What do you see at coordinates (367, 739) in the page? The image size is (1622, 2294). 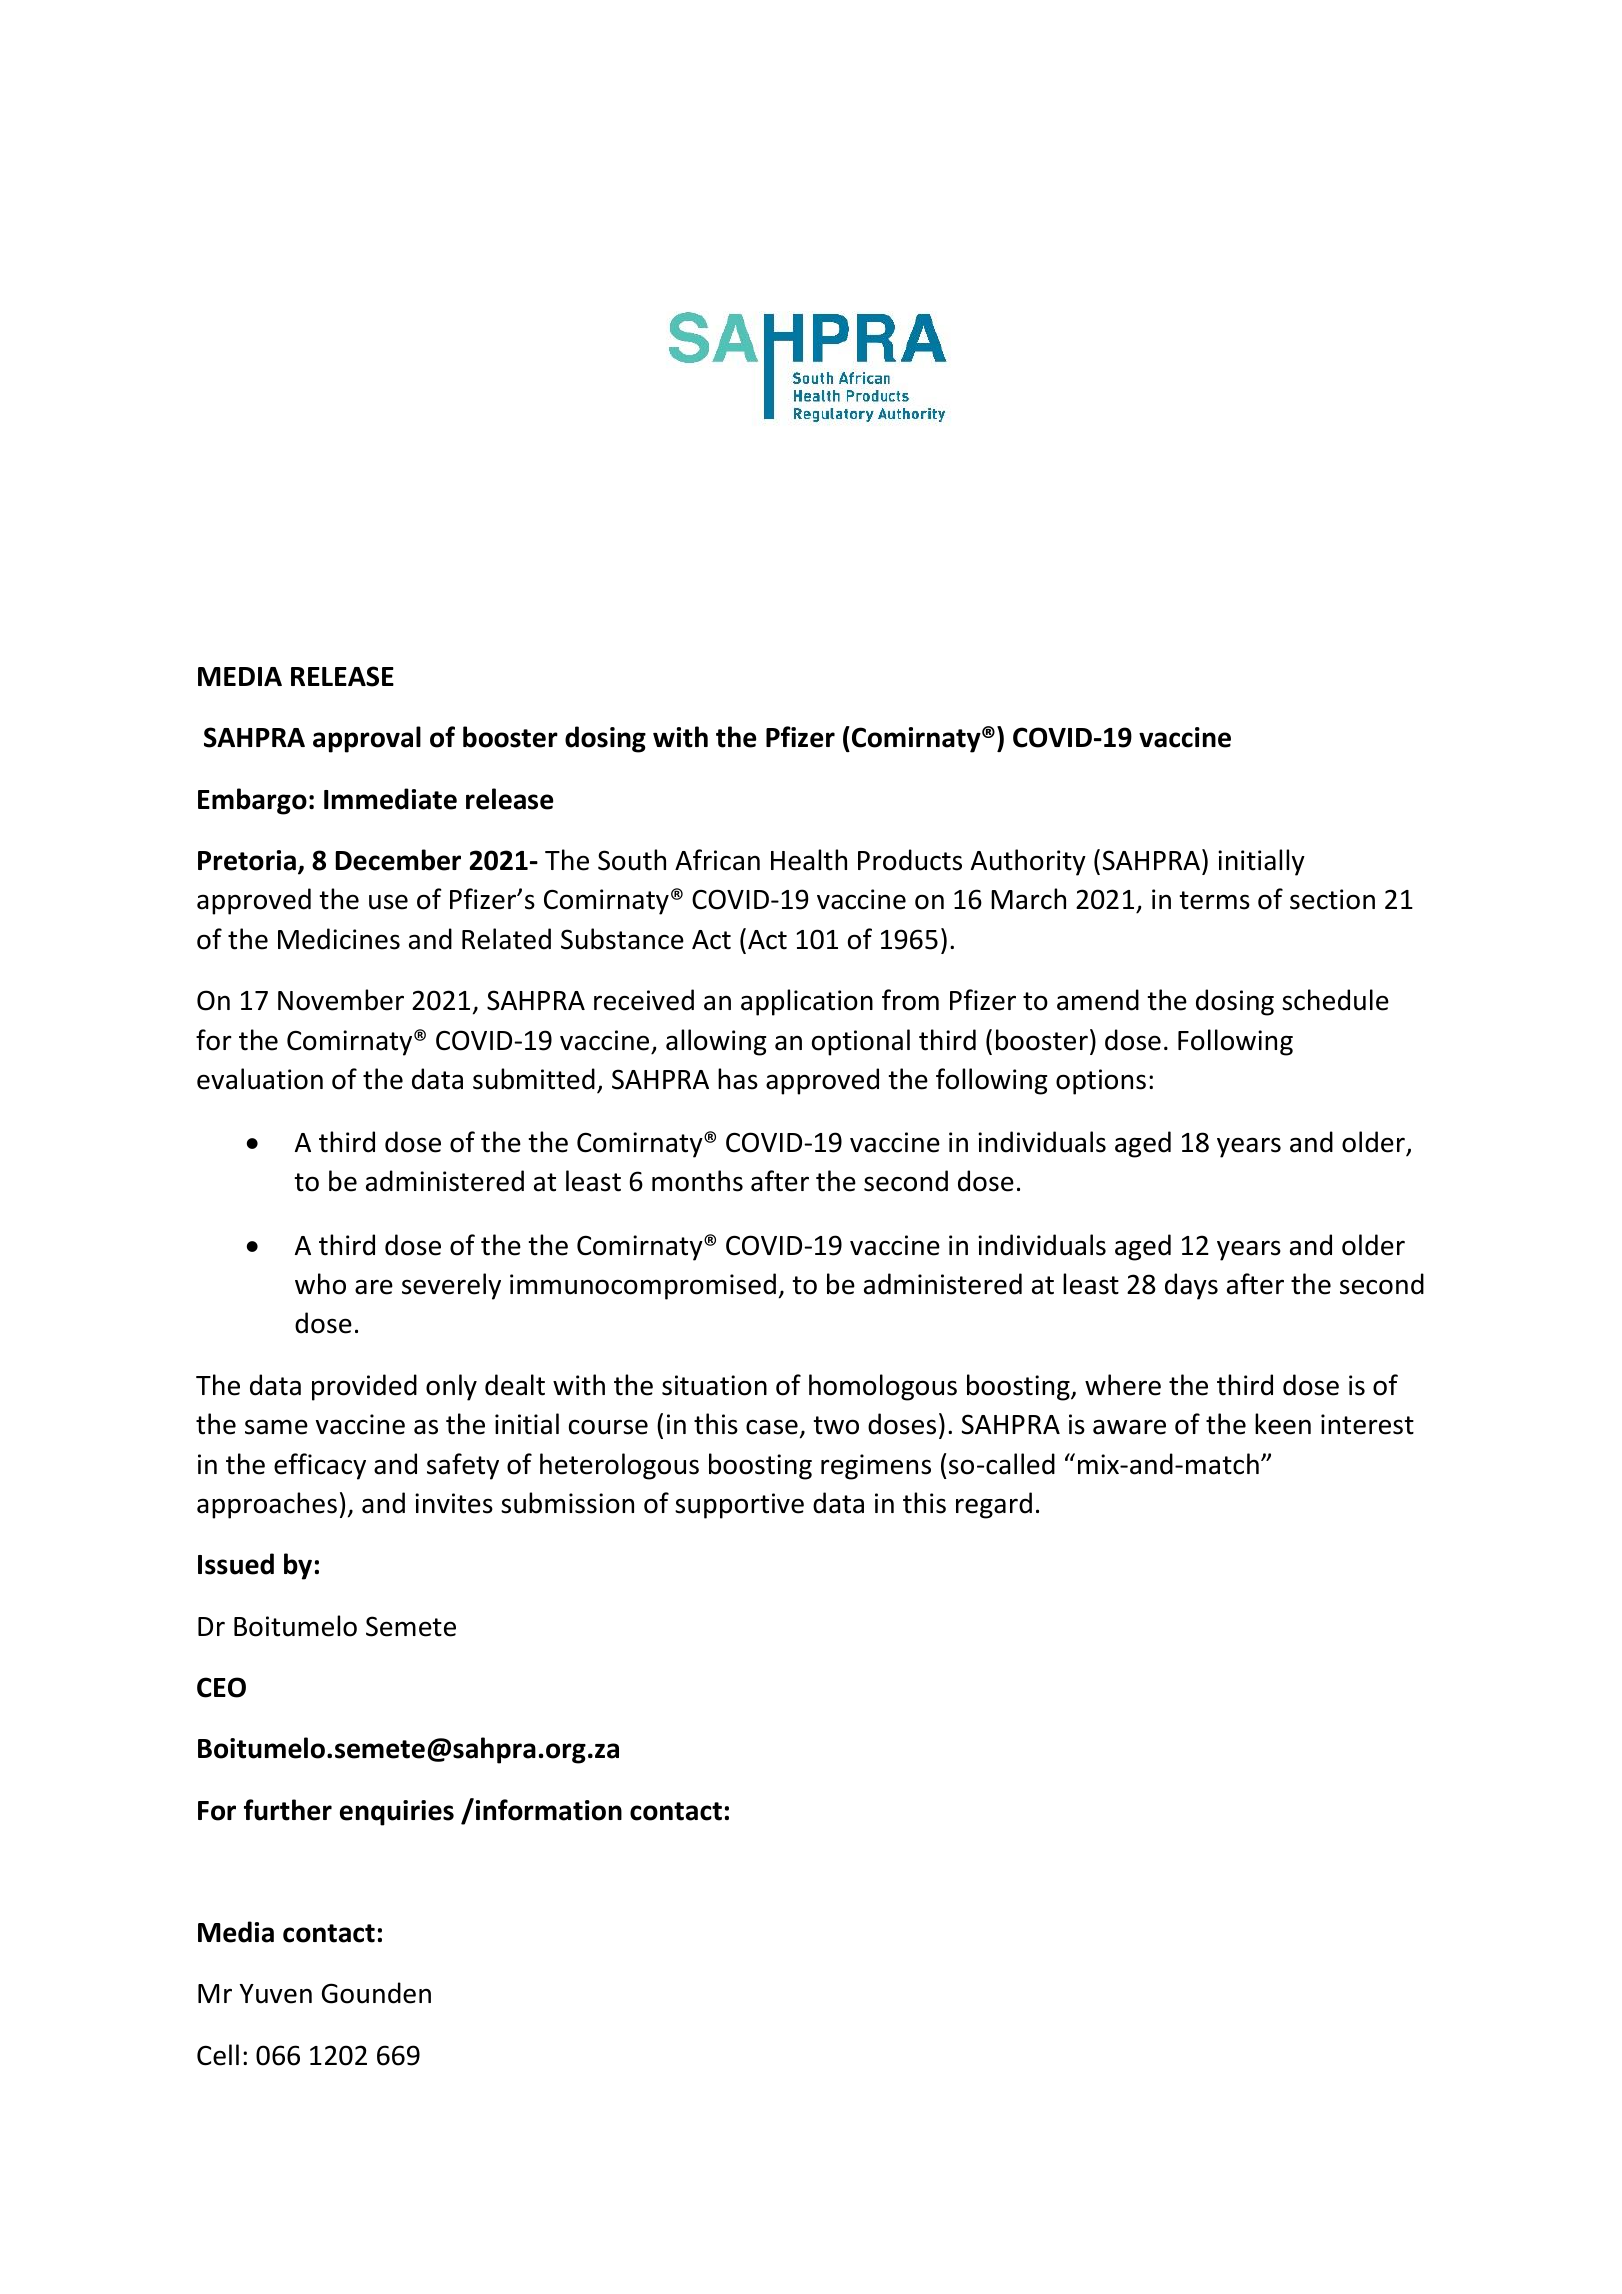 I see `approval` at bounding box center [367, 739].
